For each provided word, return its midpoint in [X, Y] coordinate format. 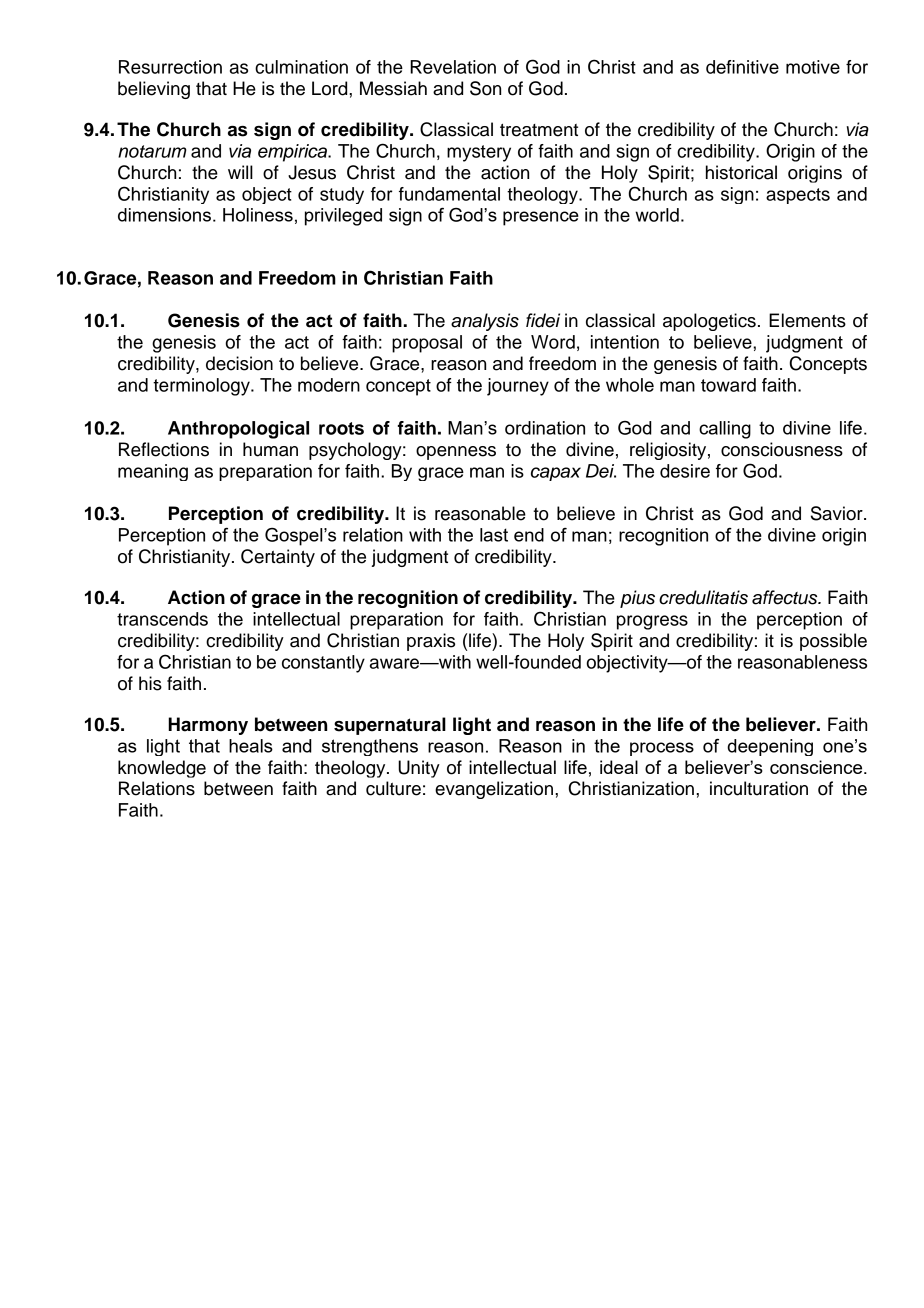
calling [725, 430]
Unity [419, 769]
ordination [545, 428]
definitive [742, 67]
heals [251, 746]
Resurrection [170, 67]
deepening [770, 747]
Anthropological [238, 430]
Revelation [453, 67]
